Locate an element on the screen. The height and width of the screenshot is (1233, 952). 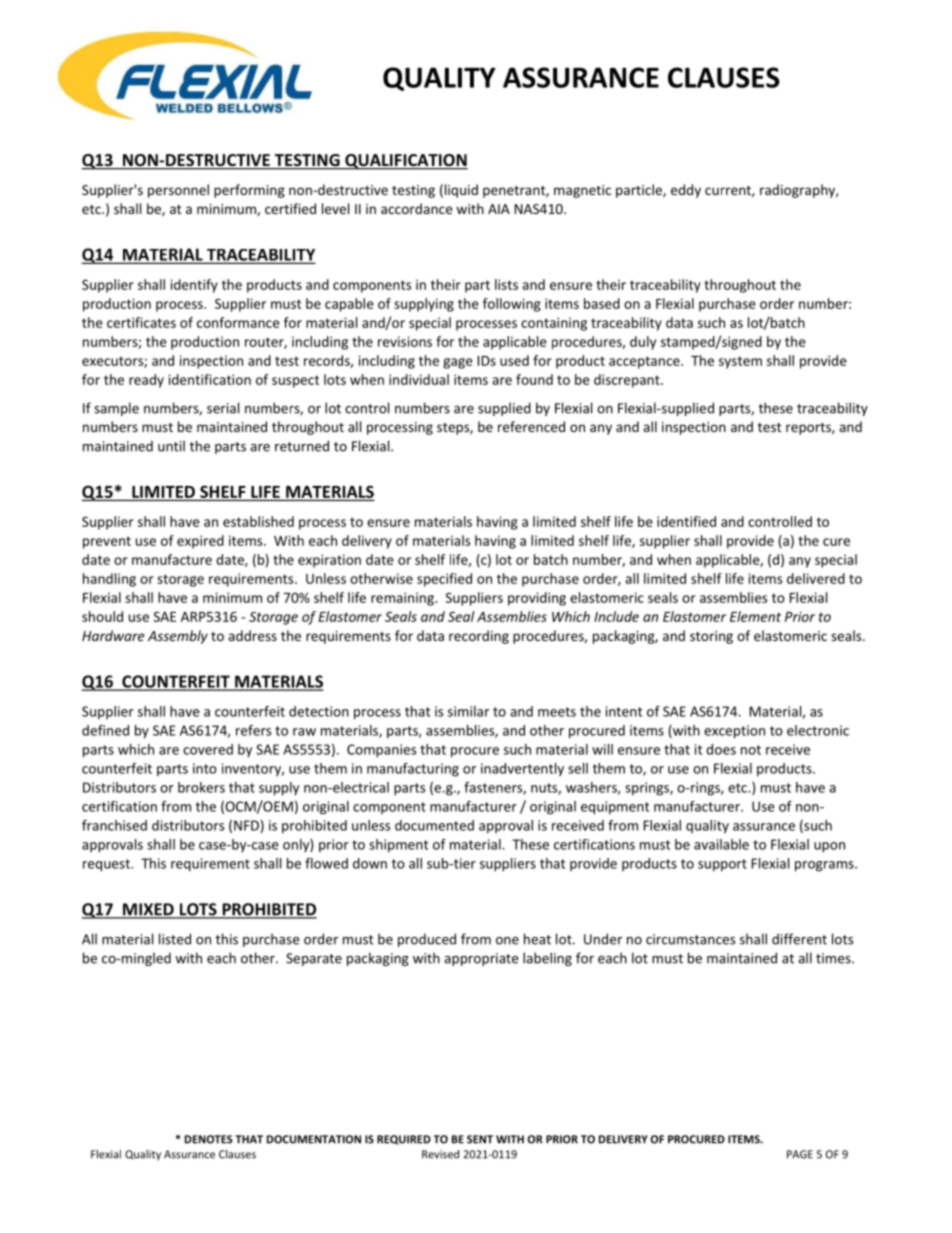
DENOTES is located at coordinates (208, 1139).
